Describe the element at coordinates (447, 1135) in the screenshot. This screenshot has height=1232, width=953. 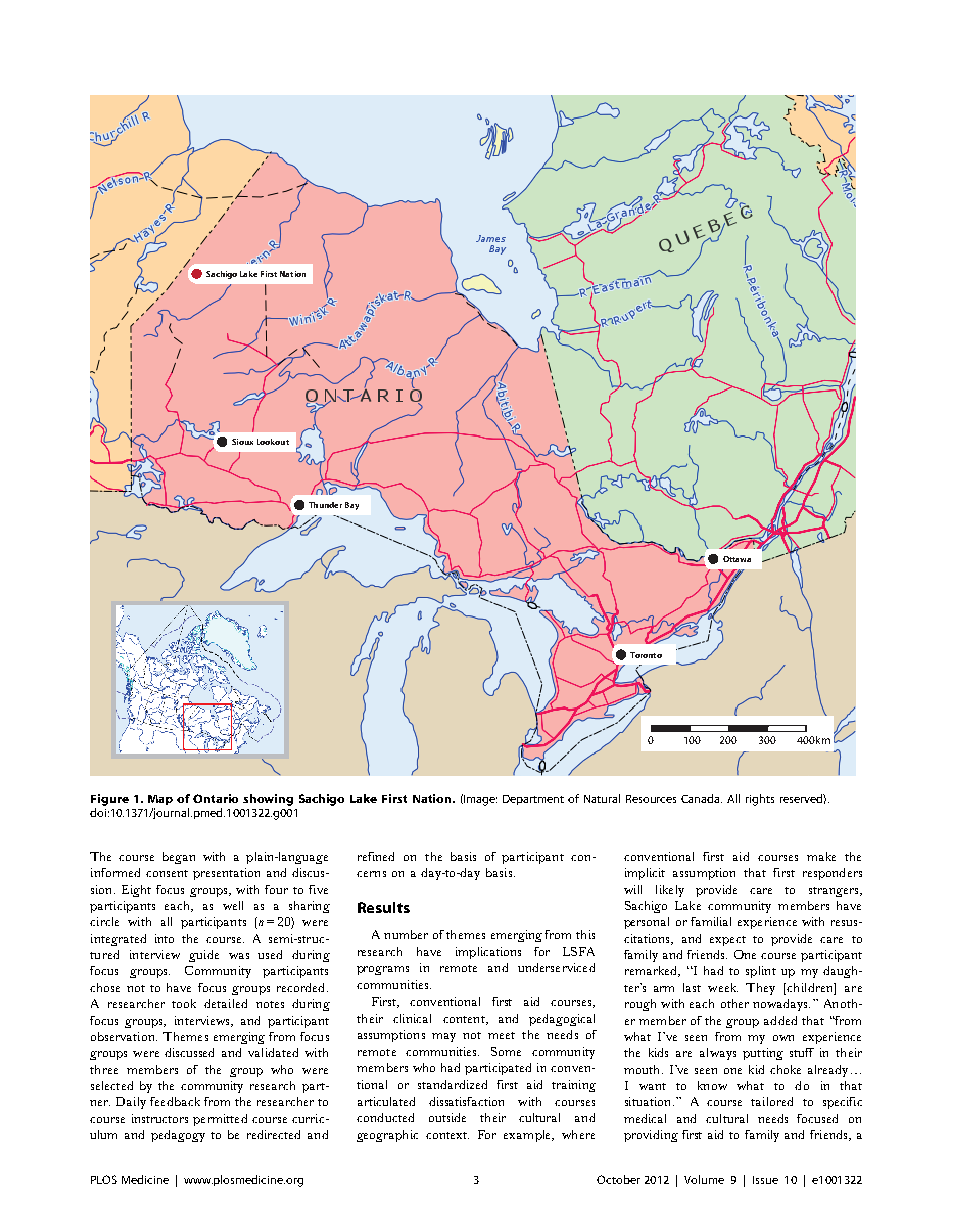
I see `context` at that location.
